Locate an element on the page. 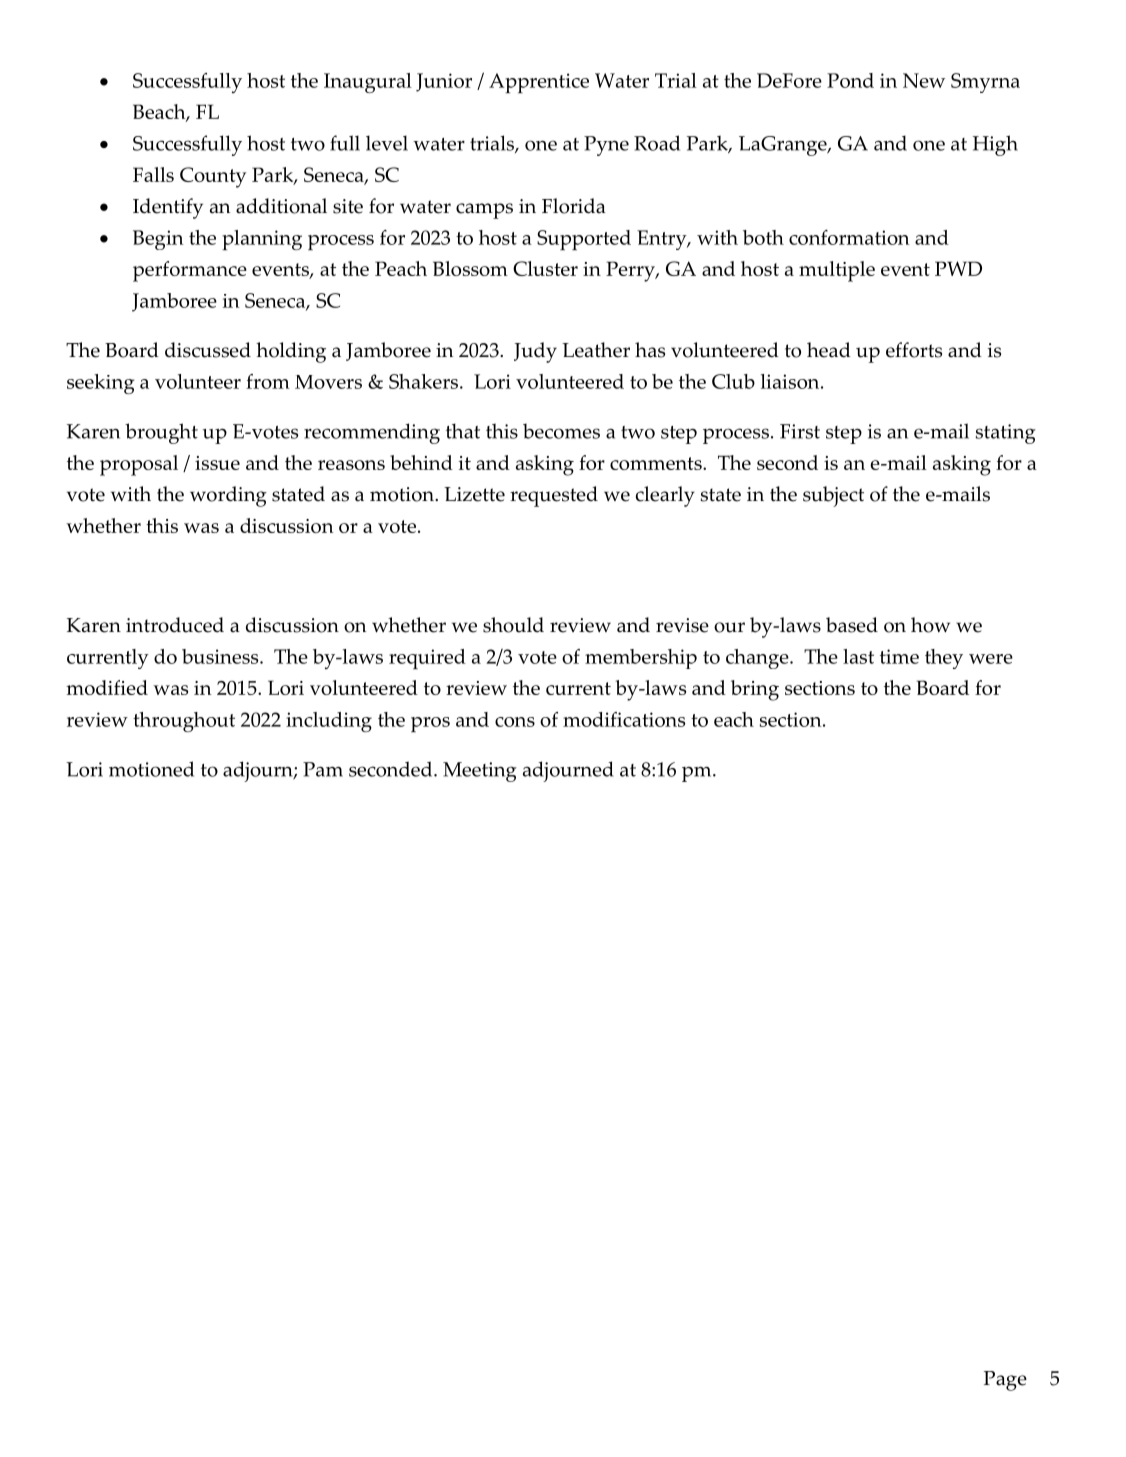 The image size is (1126, 1457). requested is located at coordinates (554, 496).
